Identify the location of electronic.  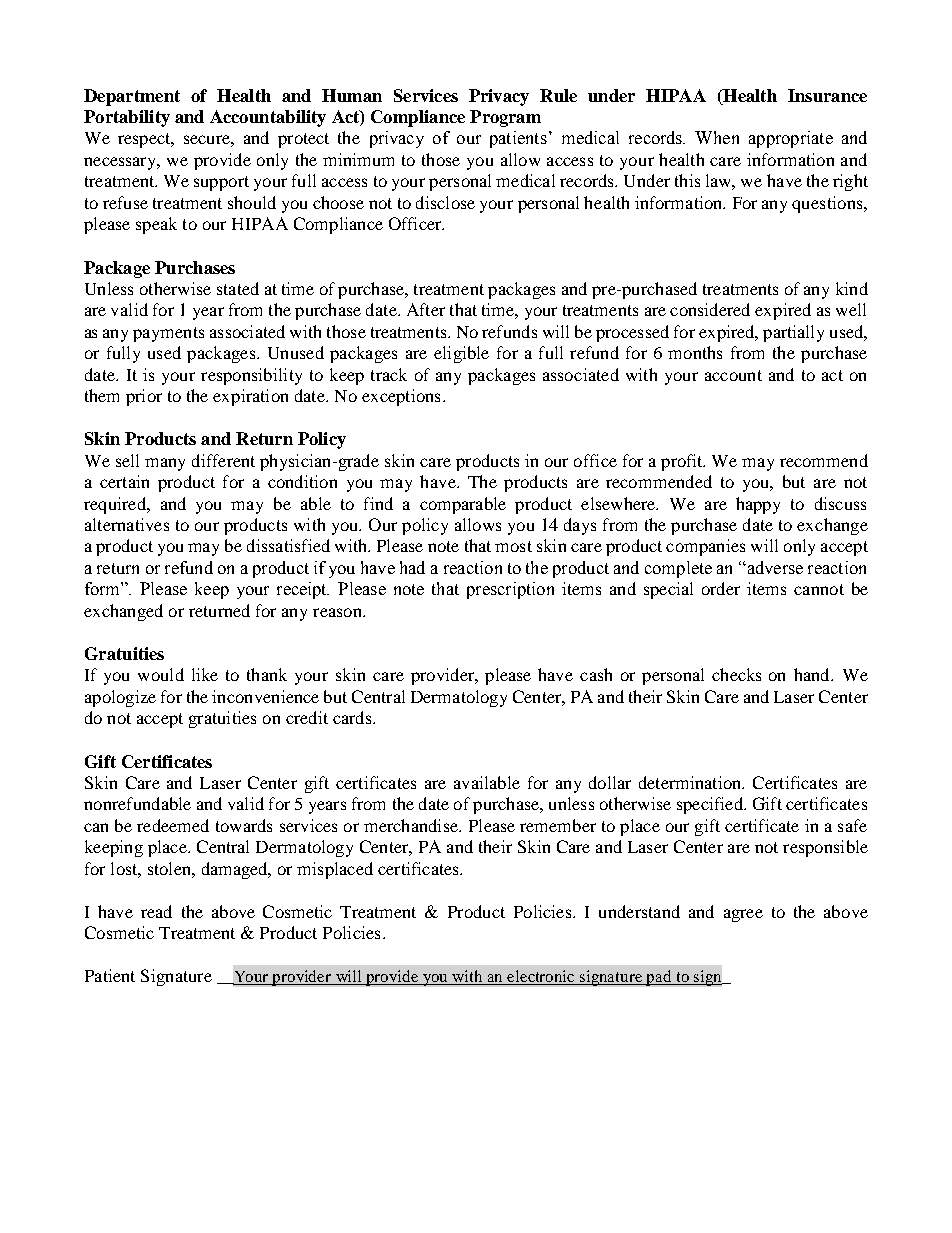
(542, 977).
